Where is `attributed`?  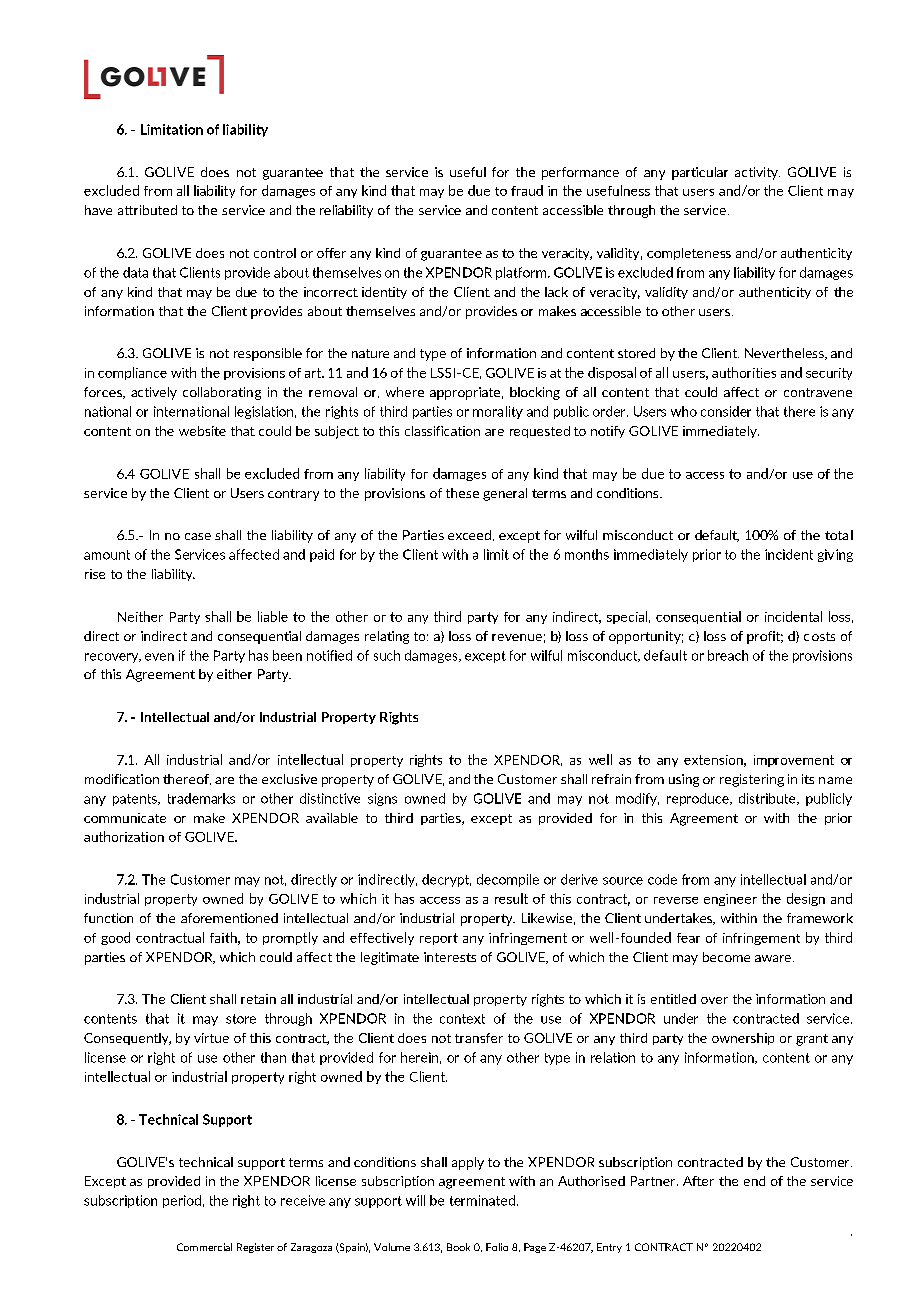
attributed is located at coordinates (147, 210).
